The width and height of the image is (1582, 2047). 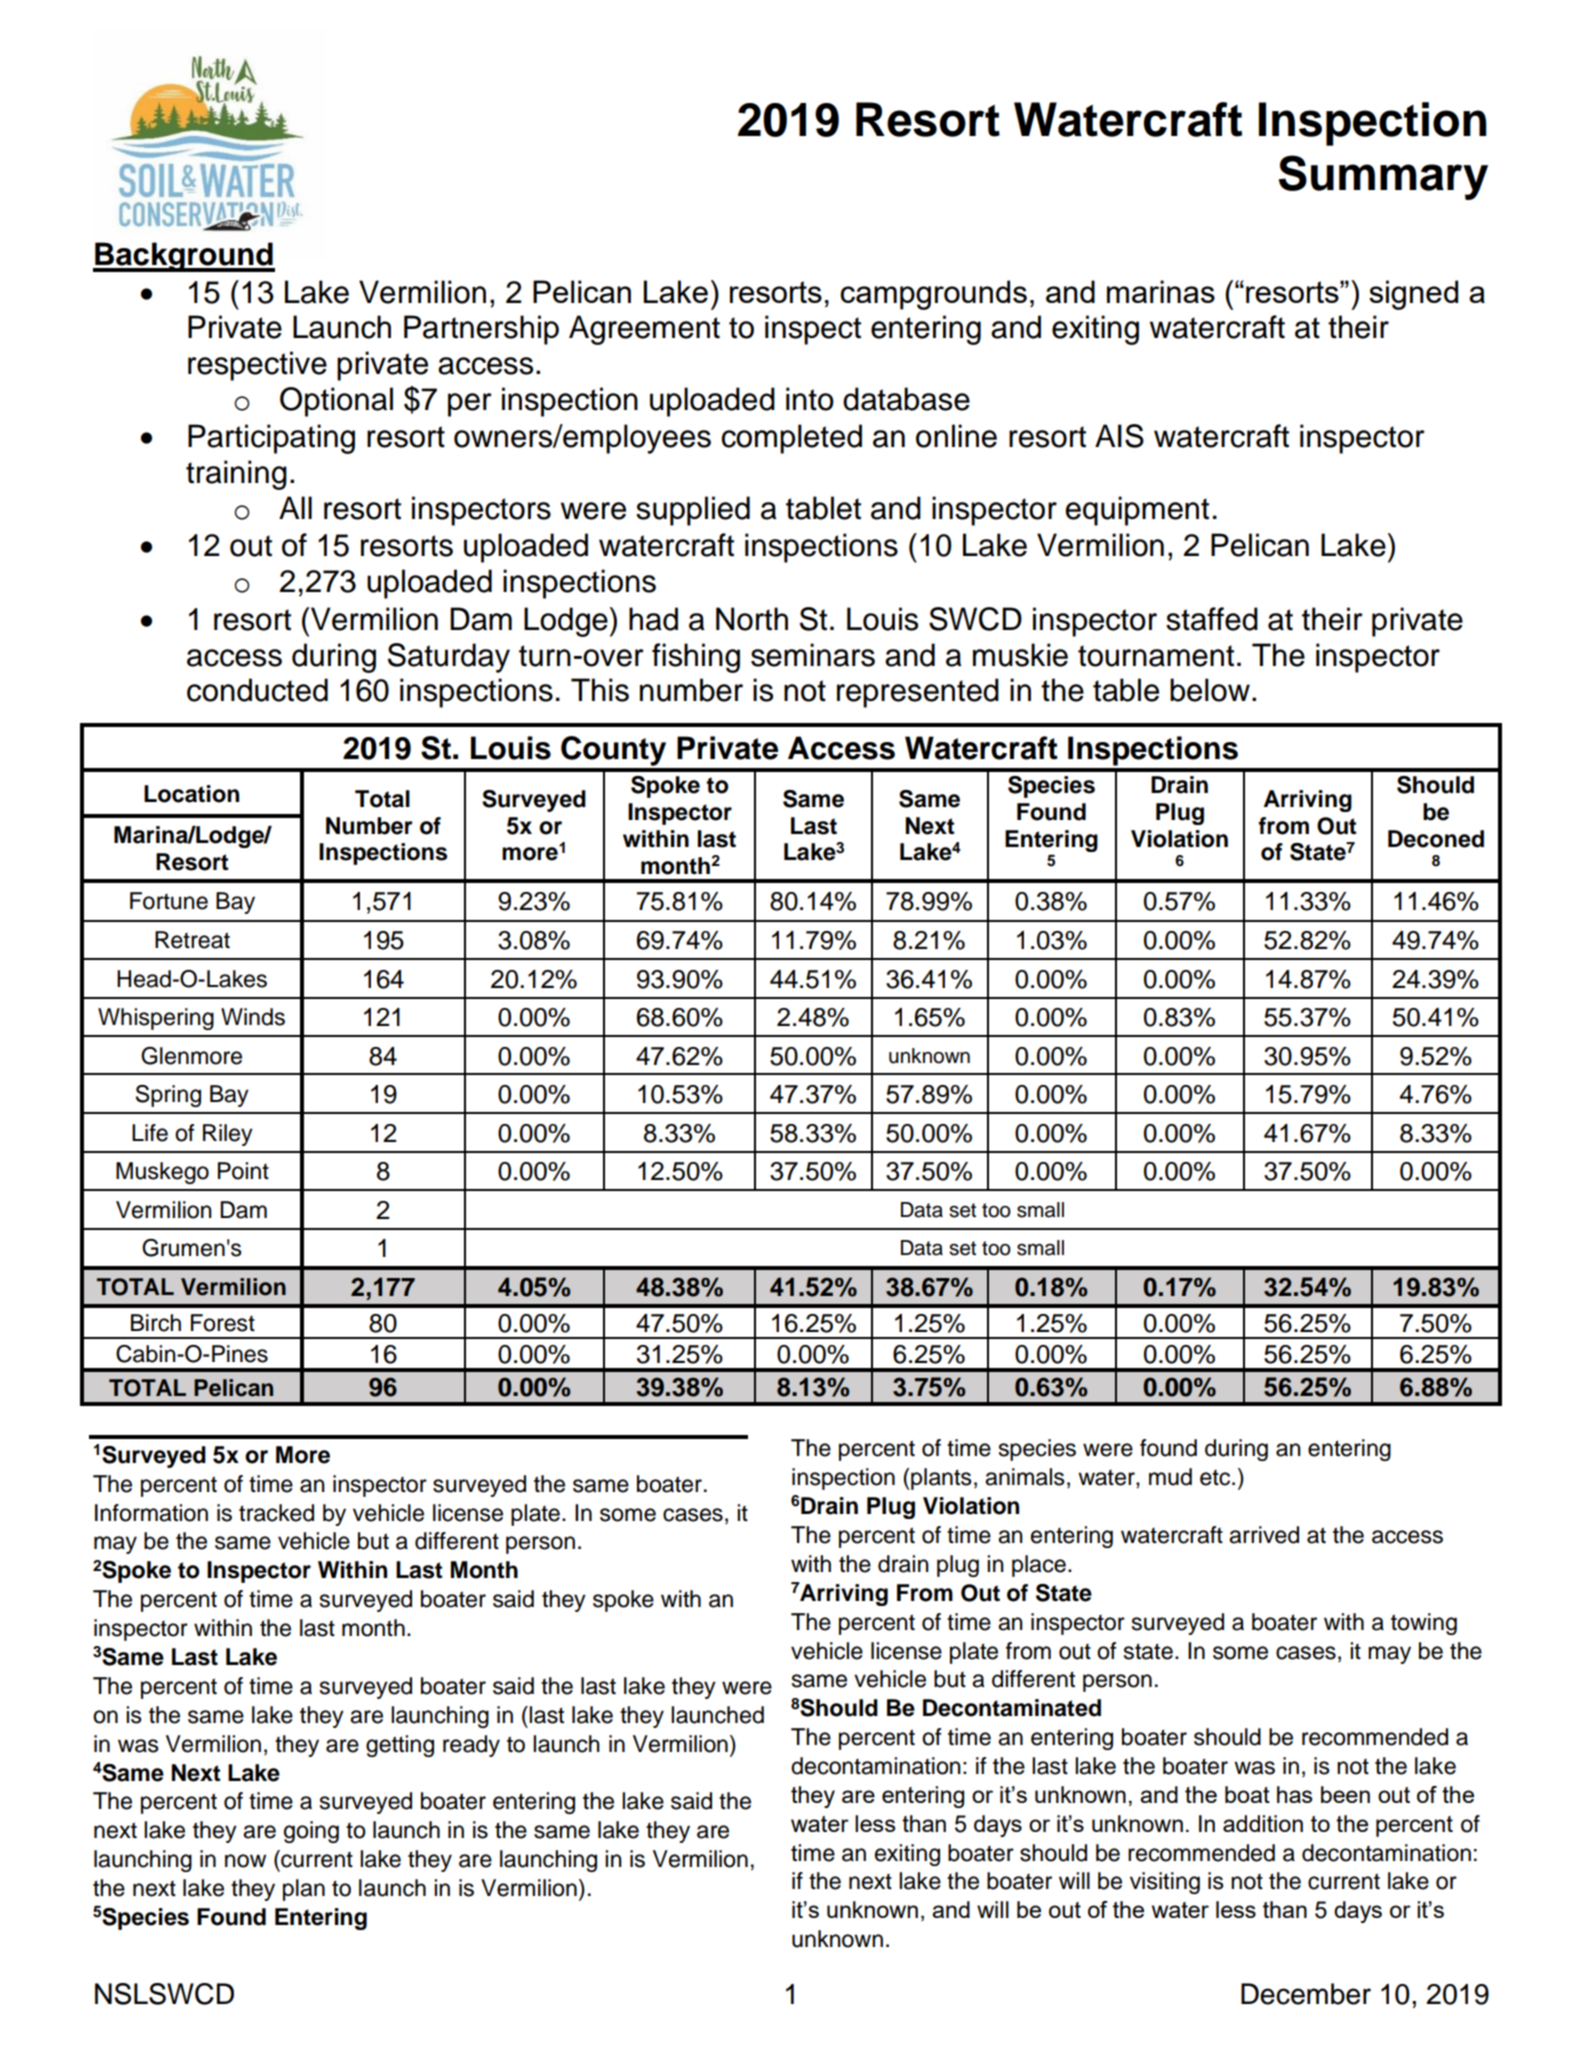 What do you see at coordinates (311, 1832) in the image?
I see `going` at bounding box center [311, 1832].
